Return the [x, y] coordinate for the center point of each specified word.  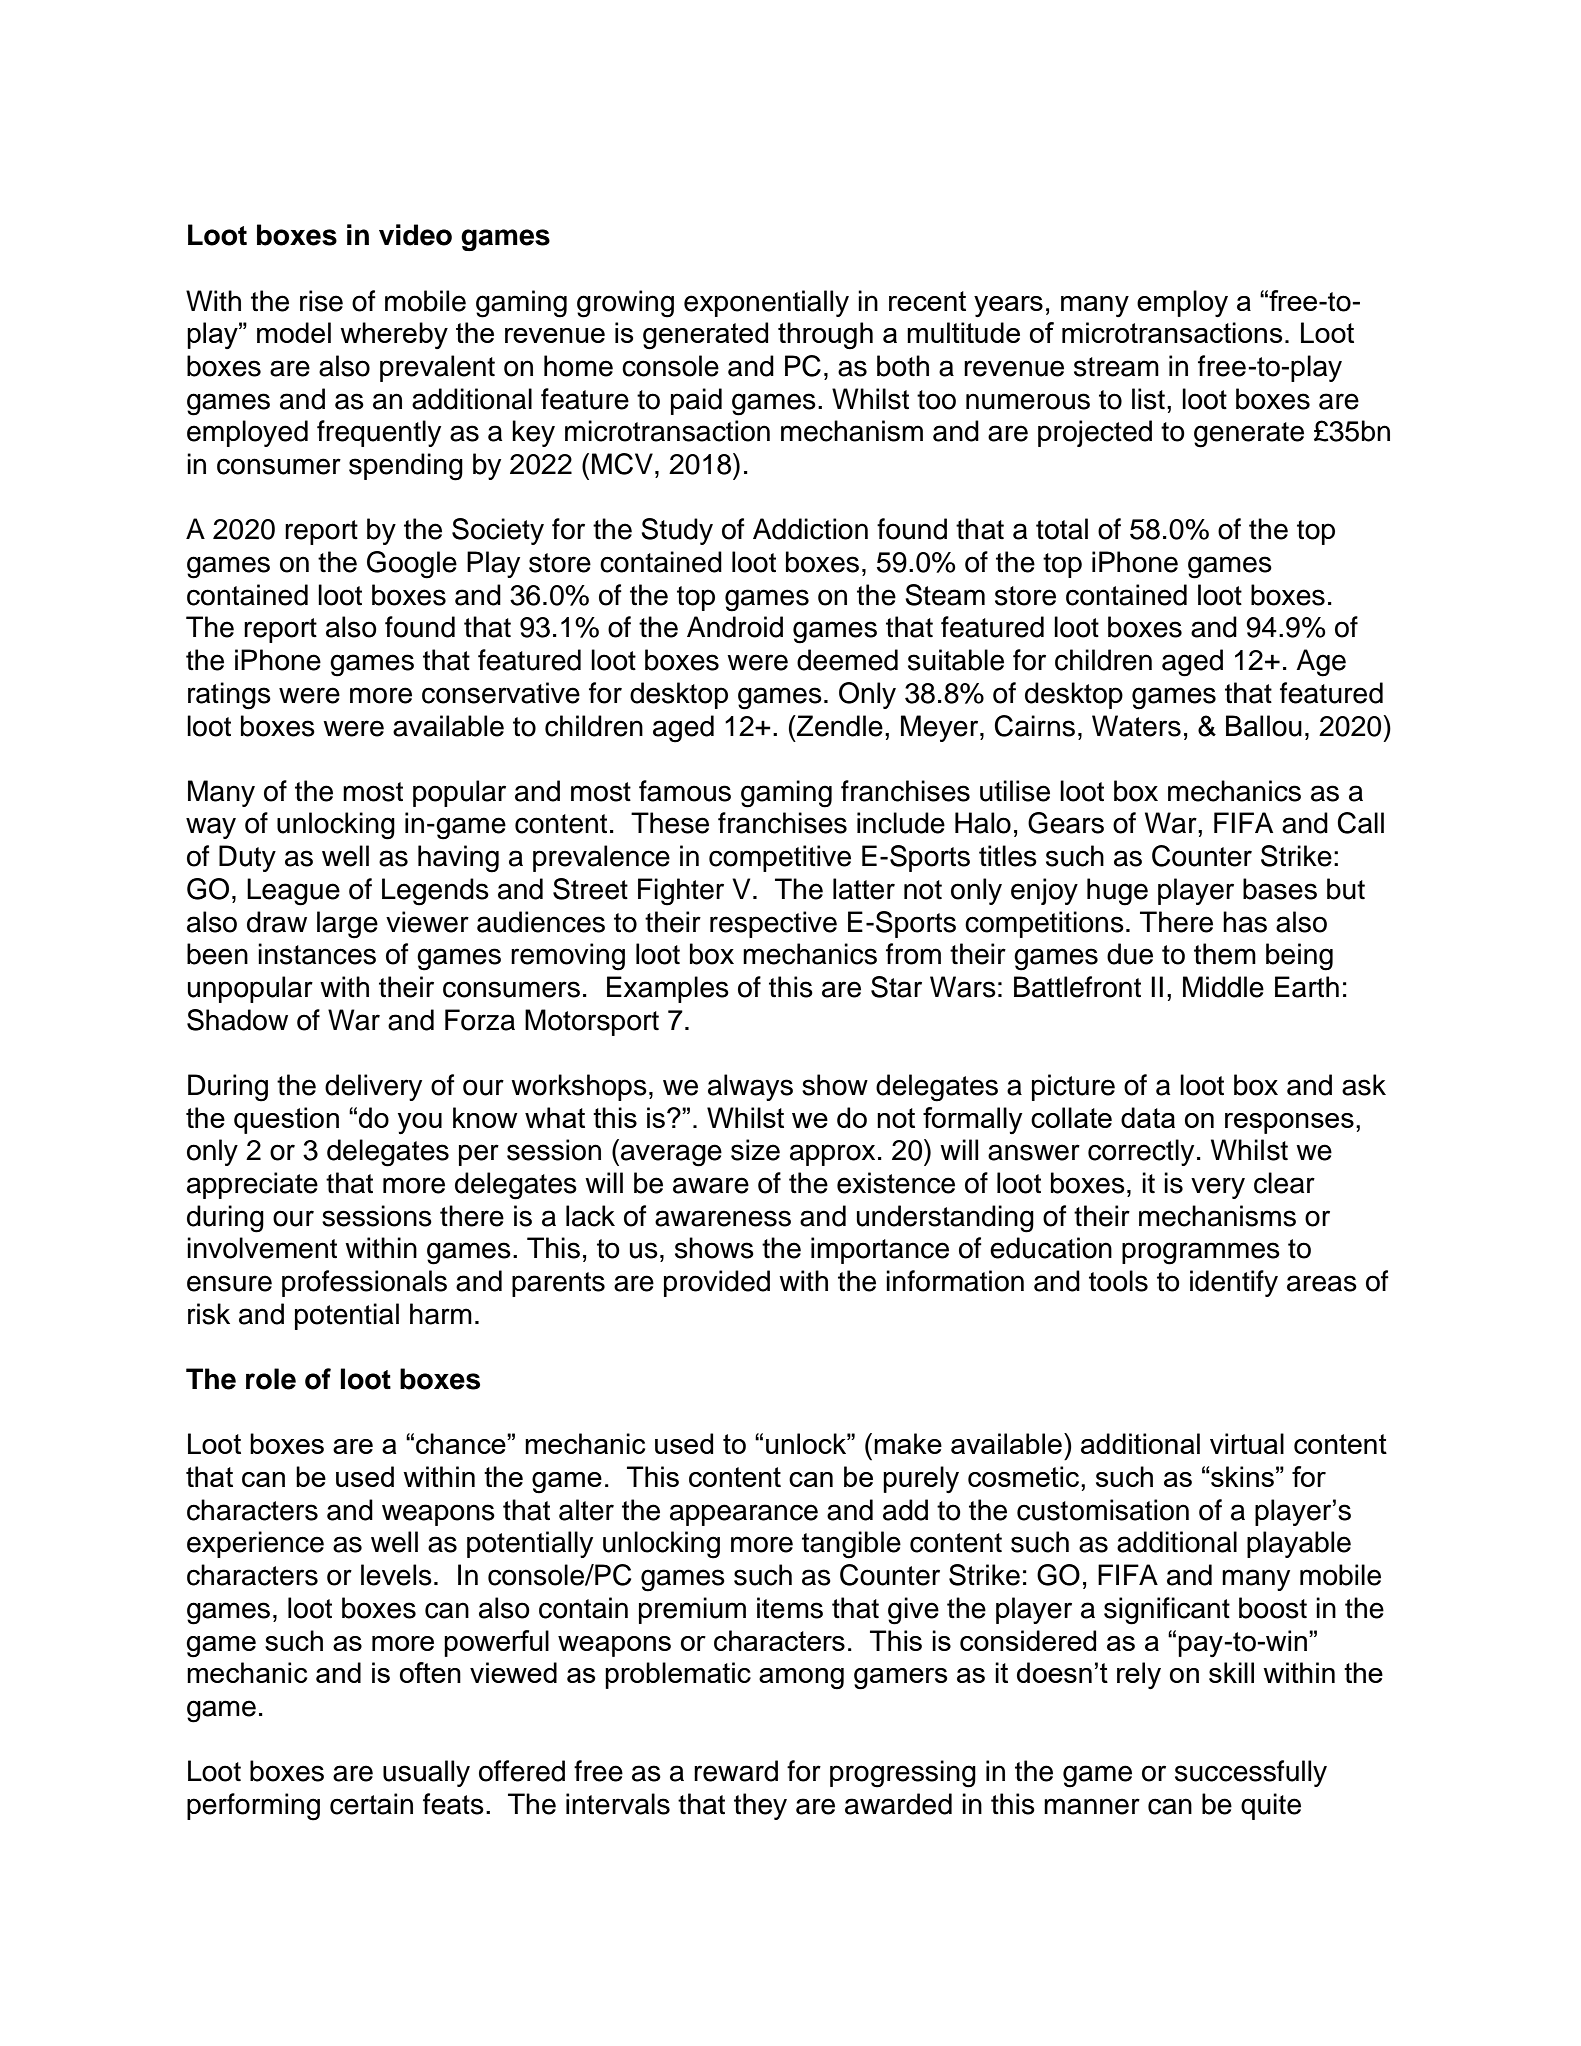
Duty [247, 858]
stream [1116, 367]
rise [321, 301]
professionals [364, 1283]
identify [1234, 1283]
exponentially [766, 303]
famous [685, 791]
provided [717, 1283]
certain [371, 1804]
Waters [1136, 726]
